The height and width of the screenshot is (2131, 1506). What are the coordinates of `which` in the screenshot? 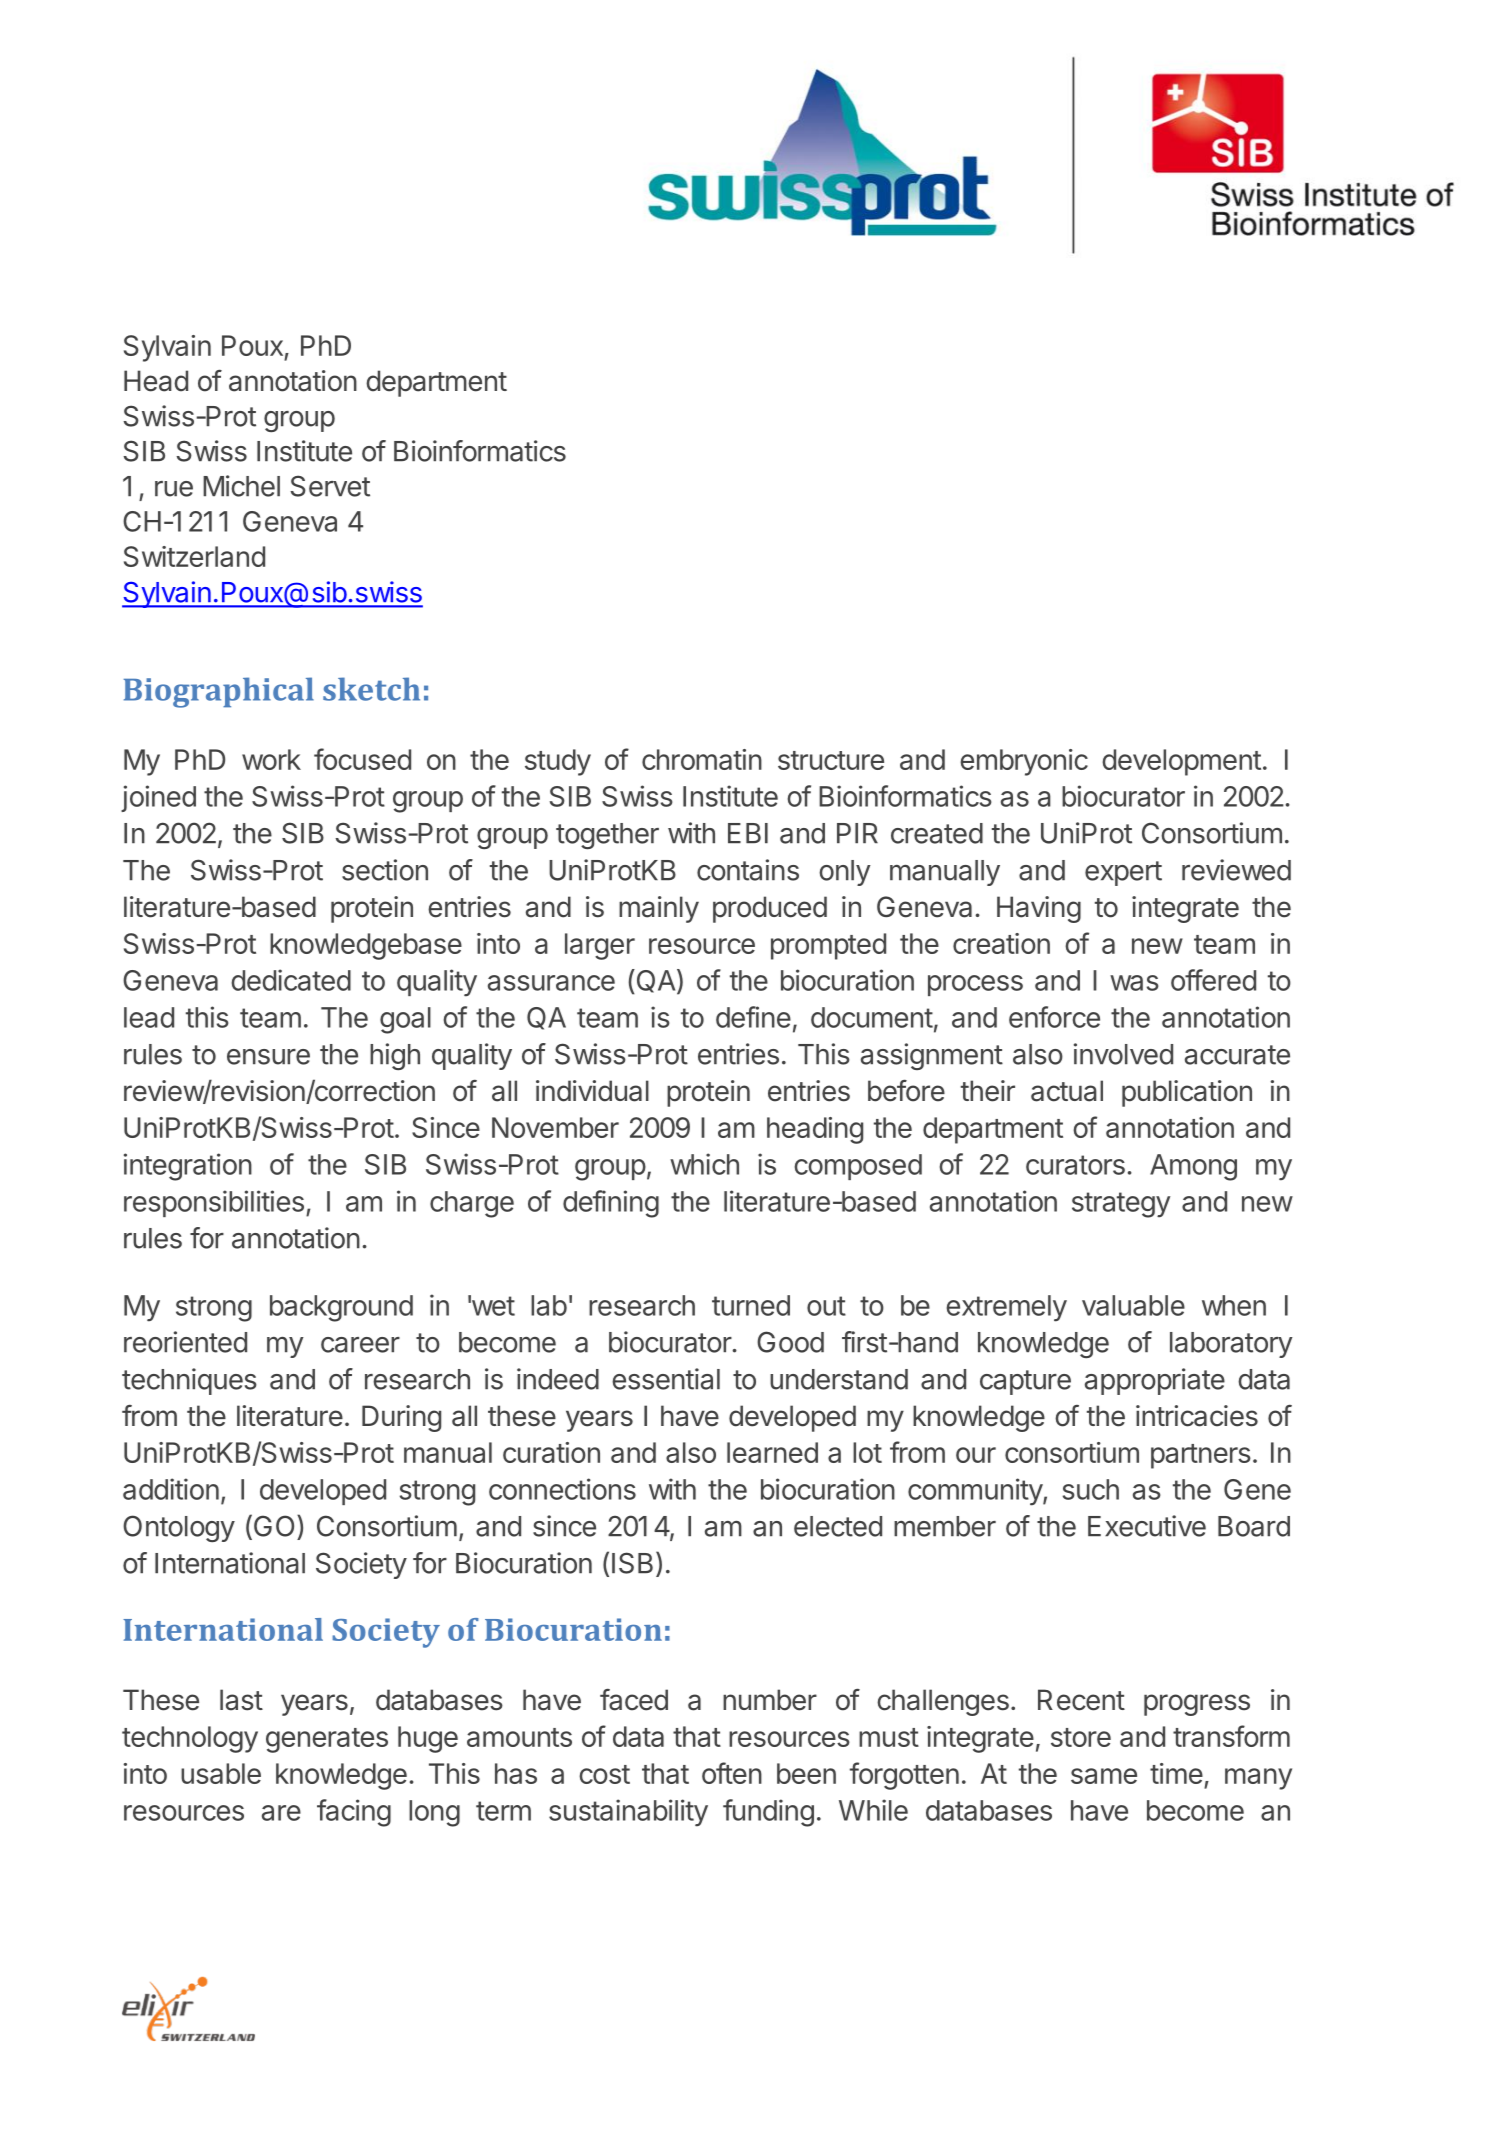 It's located at (704, 1164).
